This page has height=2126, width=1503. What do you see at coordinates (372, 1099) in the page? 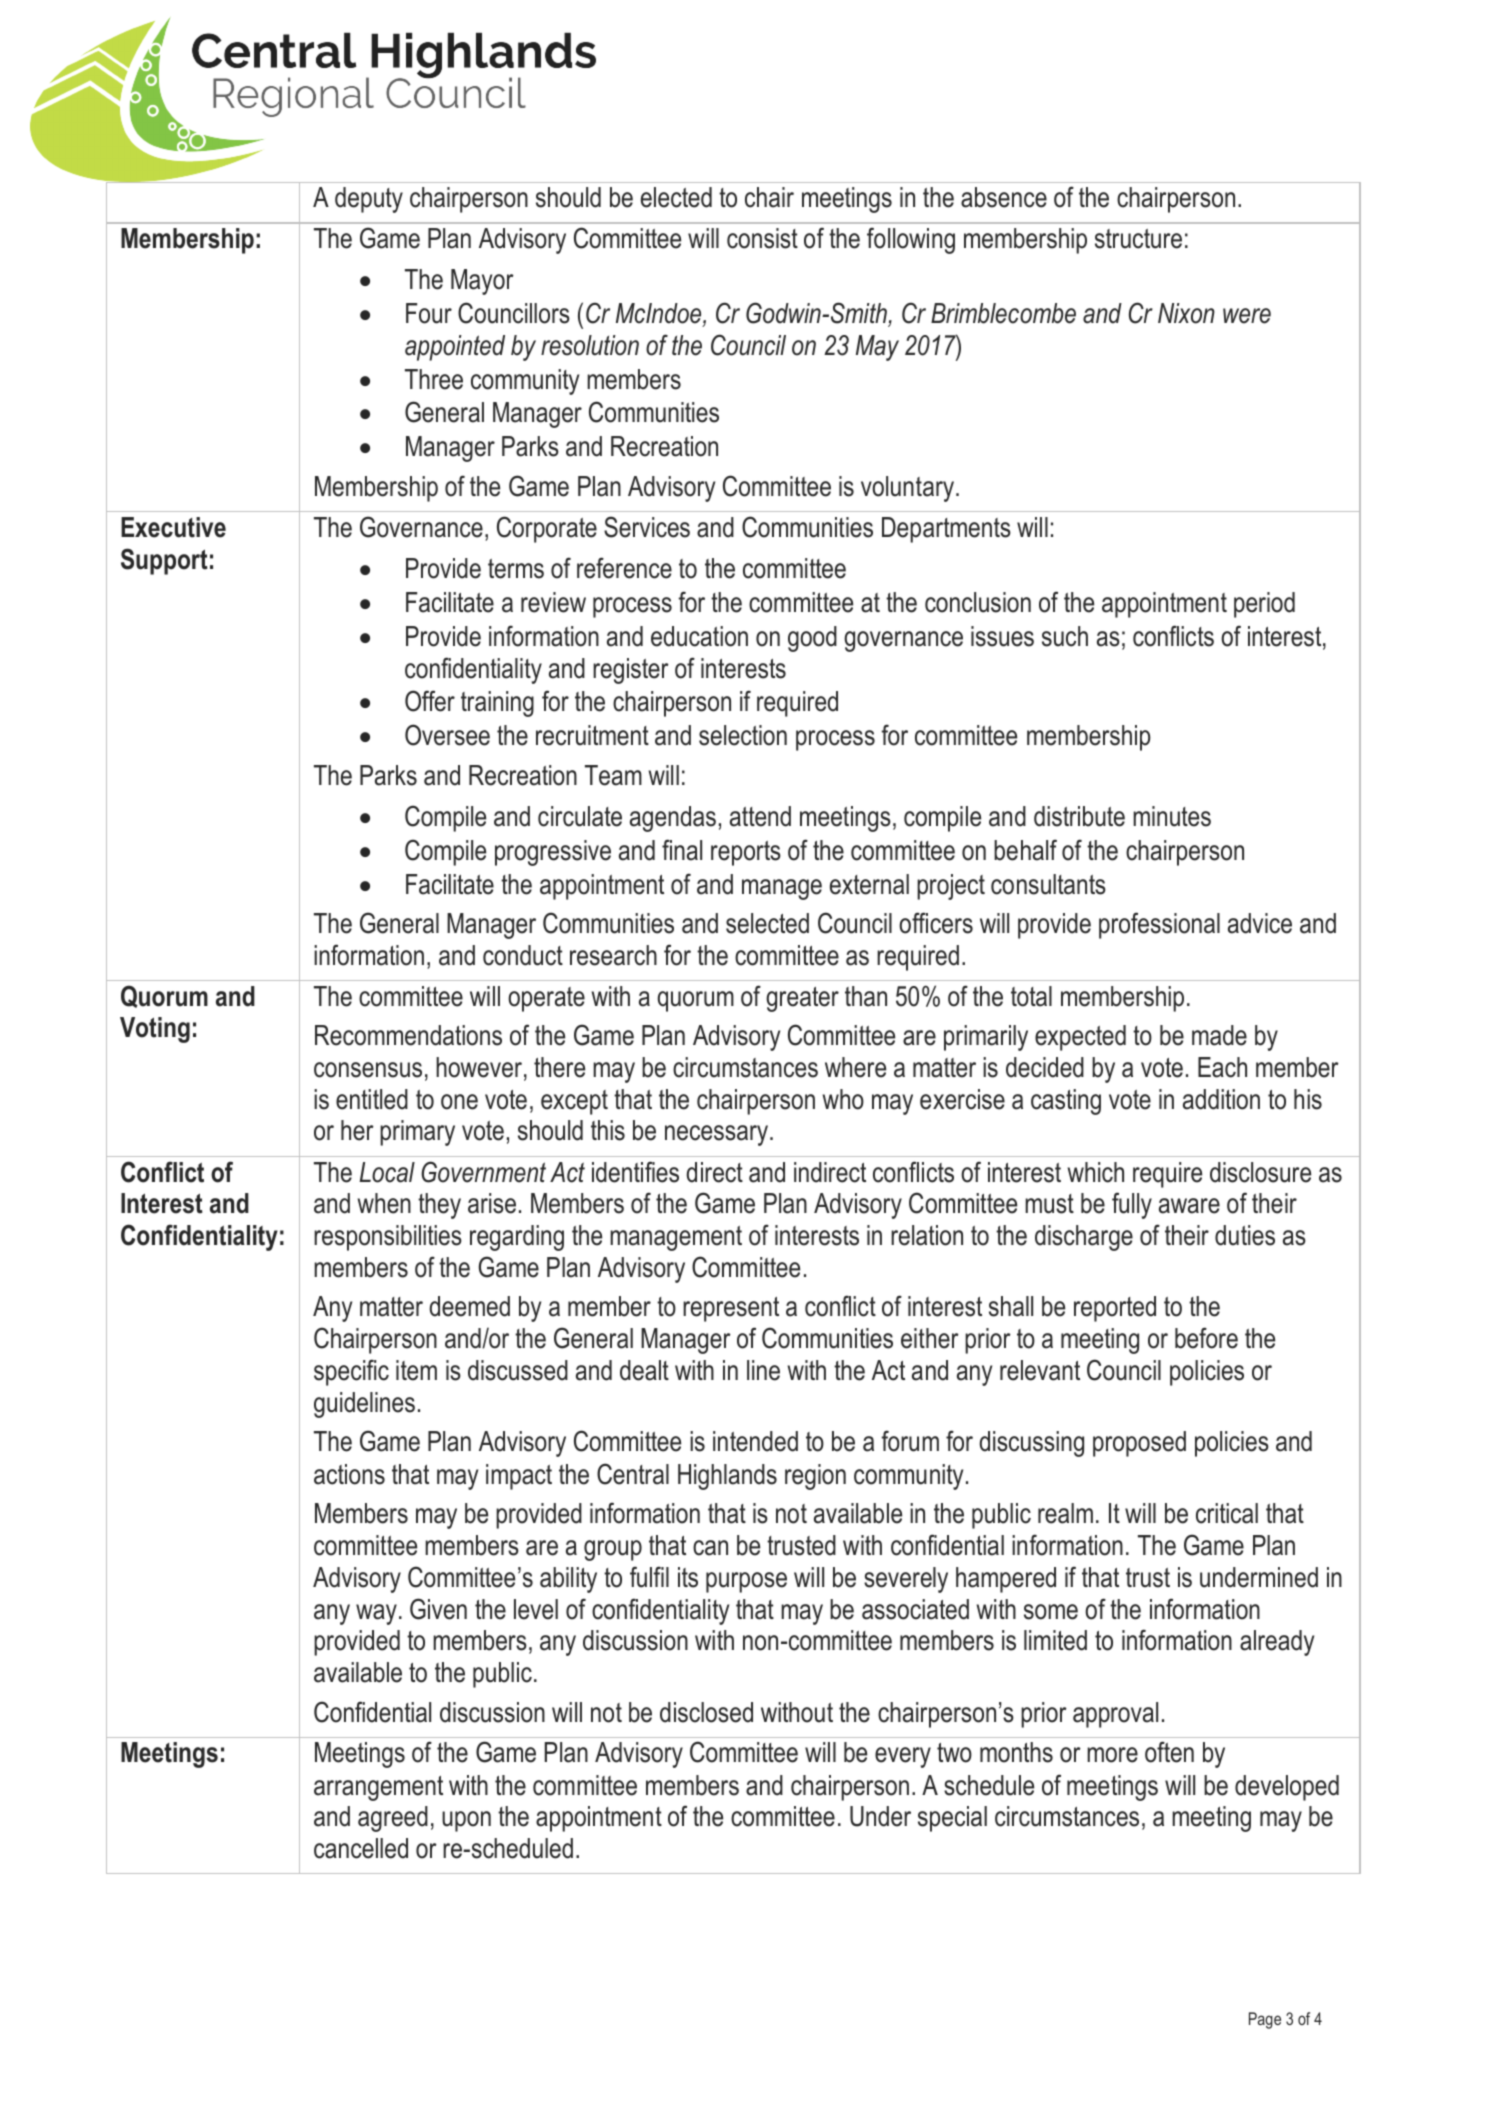
I see `entitled` at bounding box center [372, 1099].
